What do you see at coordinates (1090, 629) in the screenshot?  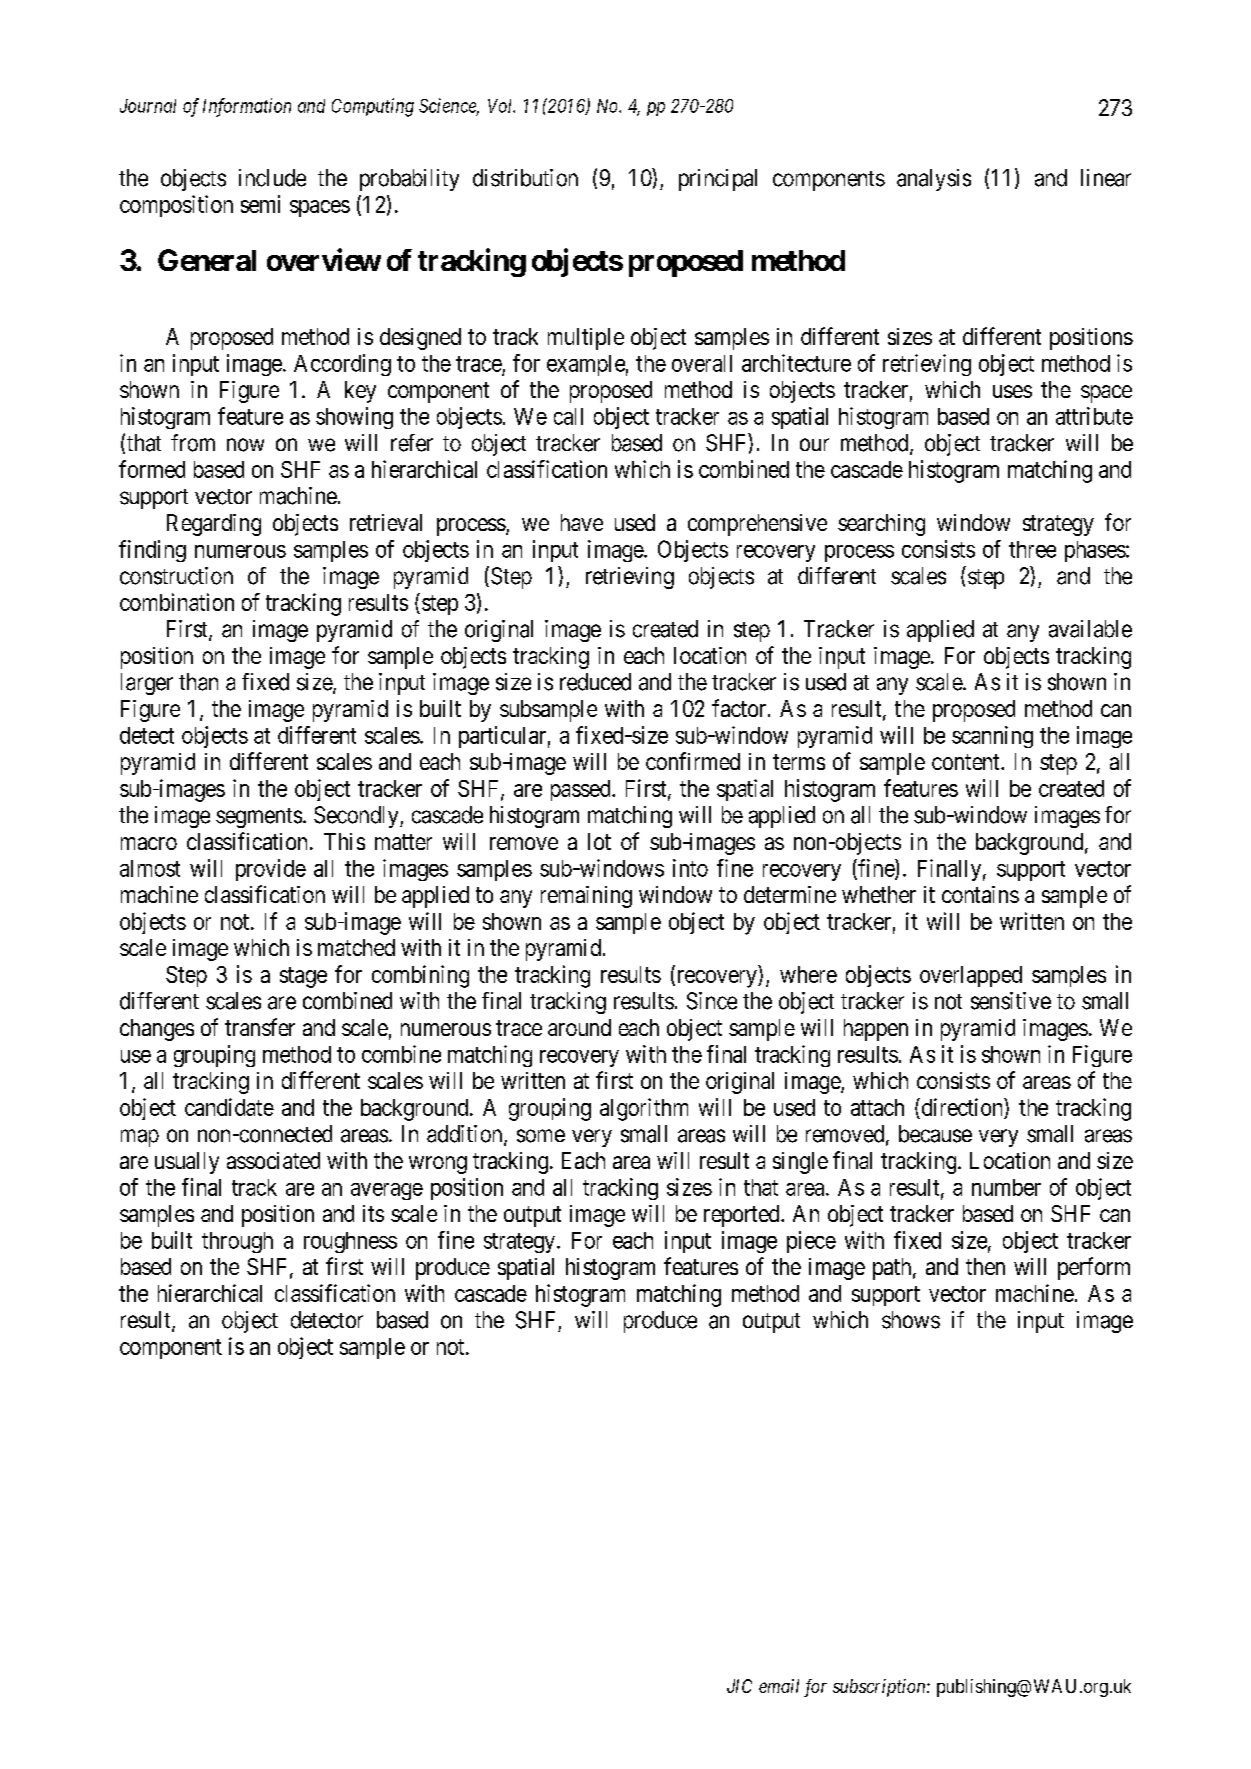 I see `available` at bounding box center [1090, 629].
